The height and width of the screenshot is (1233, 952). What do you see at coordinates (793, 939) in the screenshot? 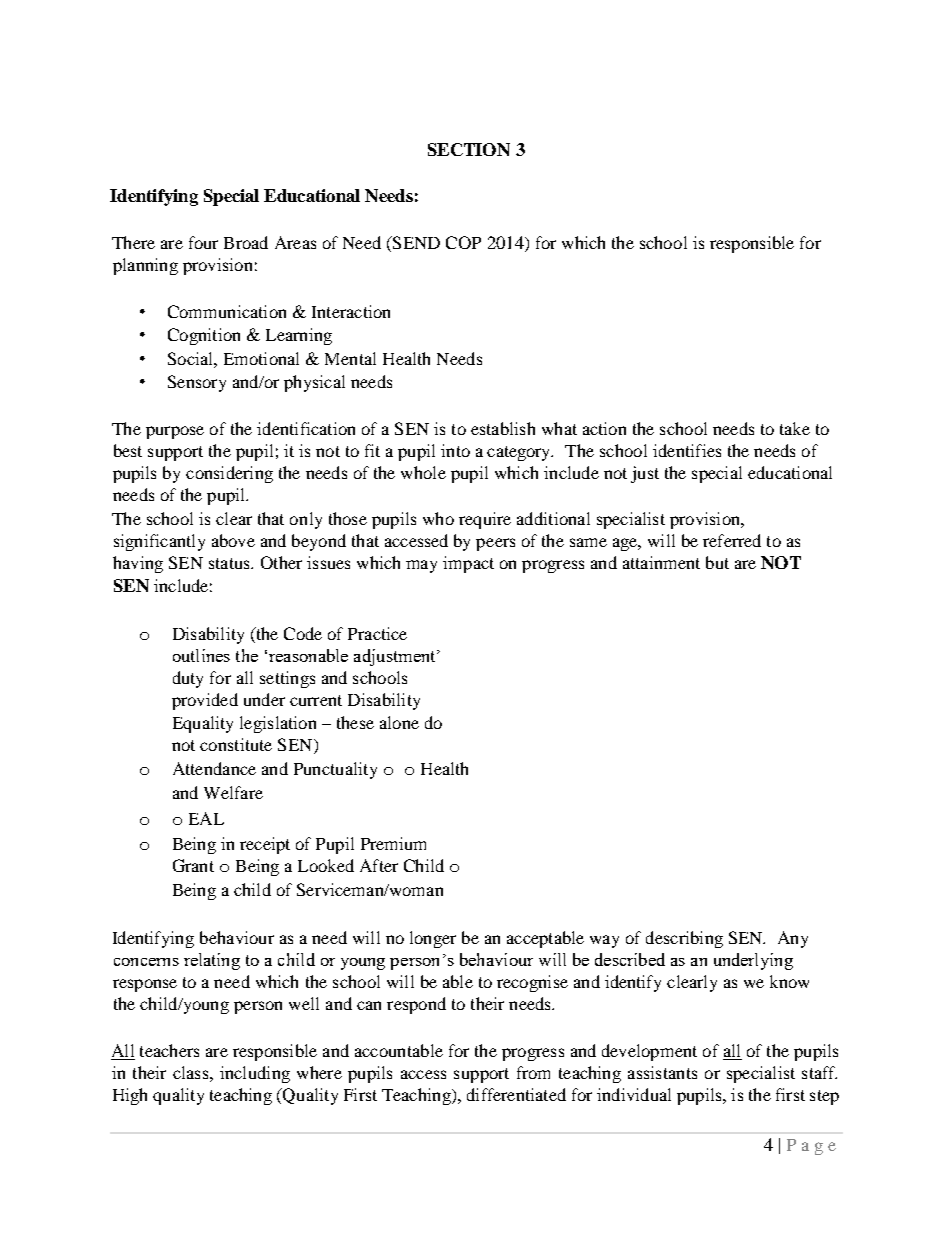
I see `Any` at bounding box center [793, 939].
